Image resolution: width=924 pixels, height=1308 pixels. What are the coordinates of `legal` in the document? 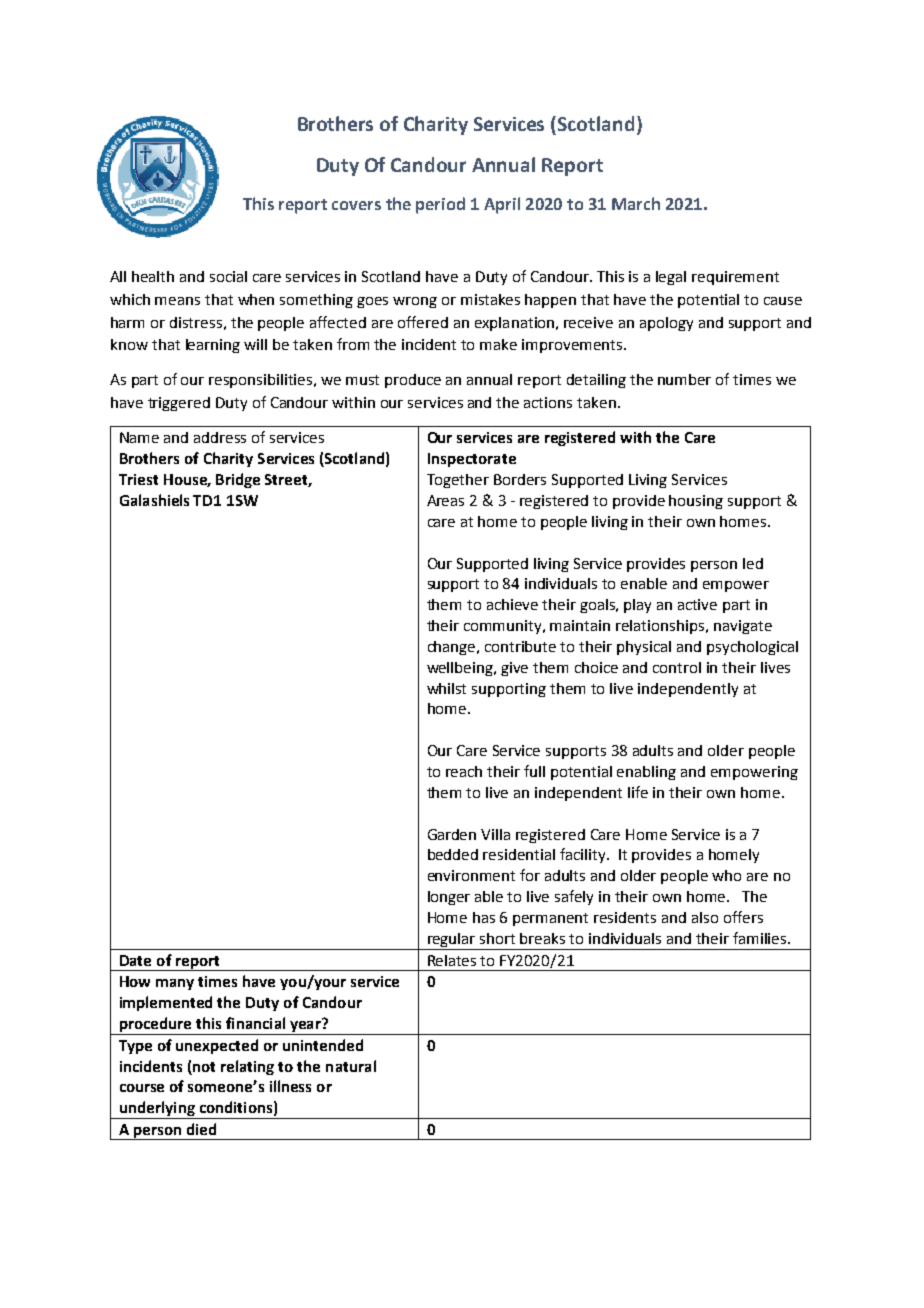 It's located at (671, 278).
